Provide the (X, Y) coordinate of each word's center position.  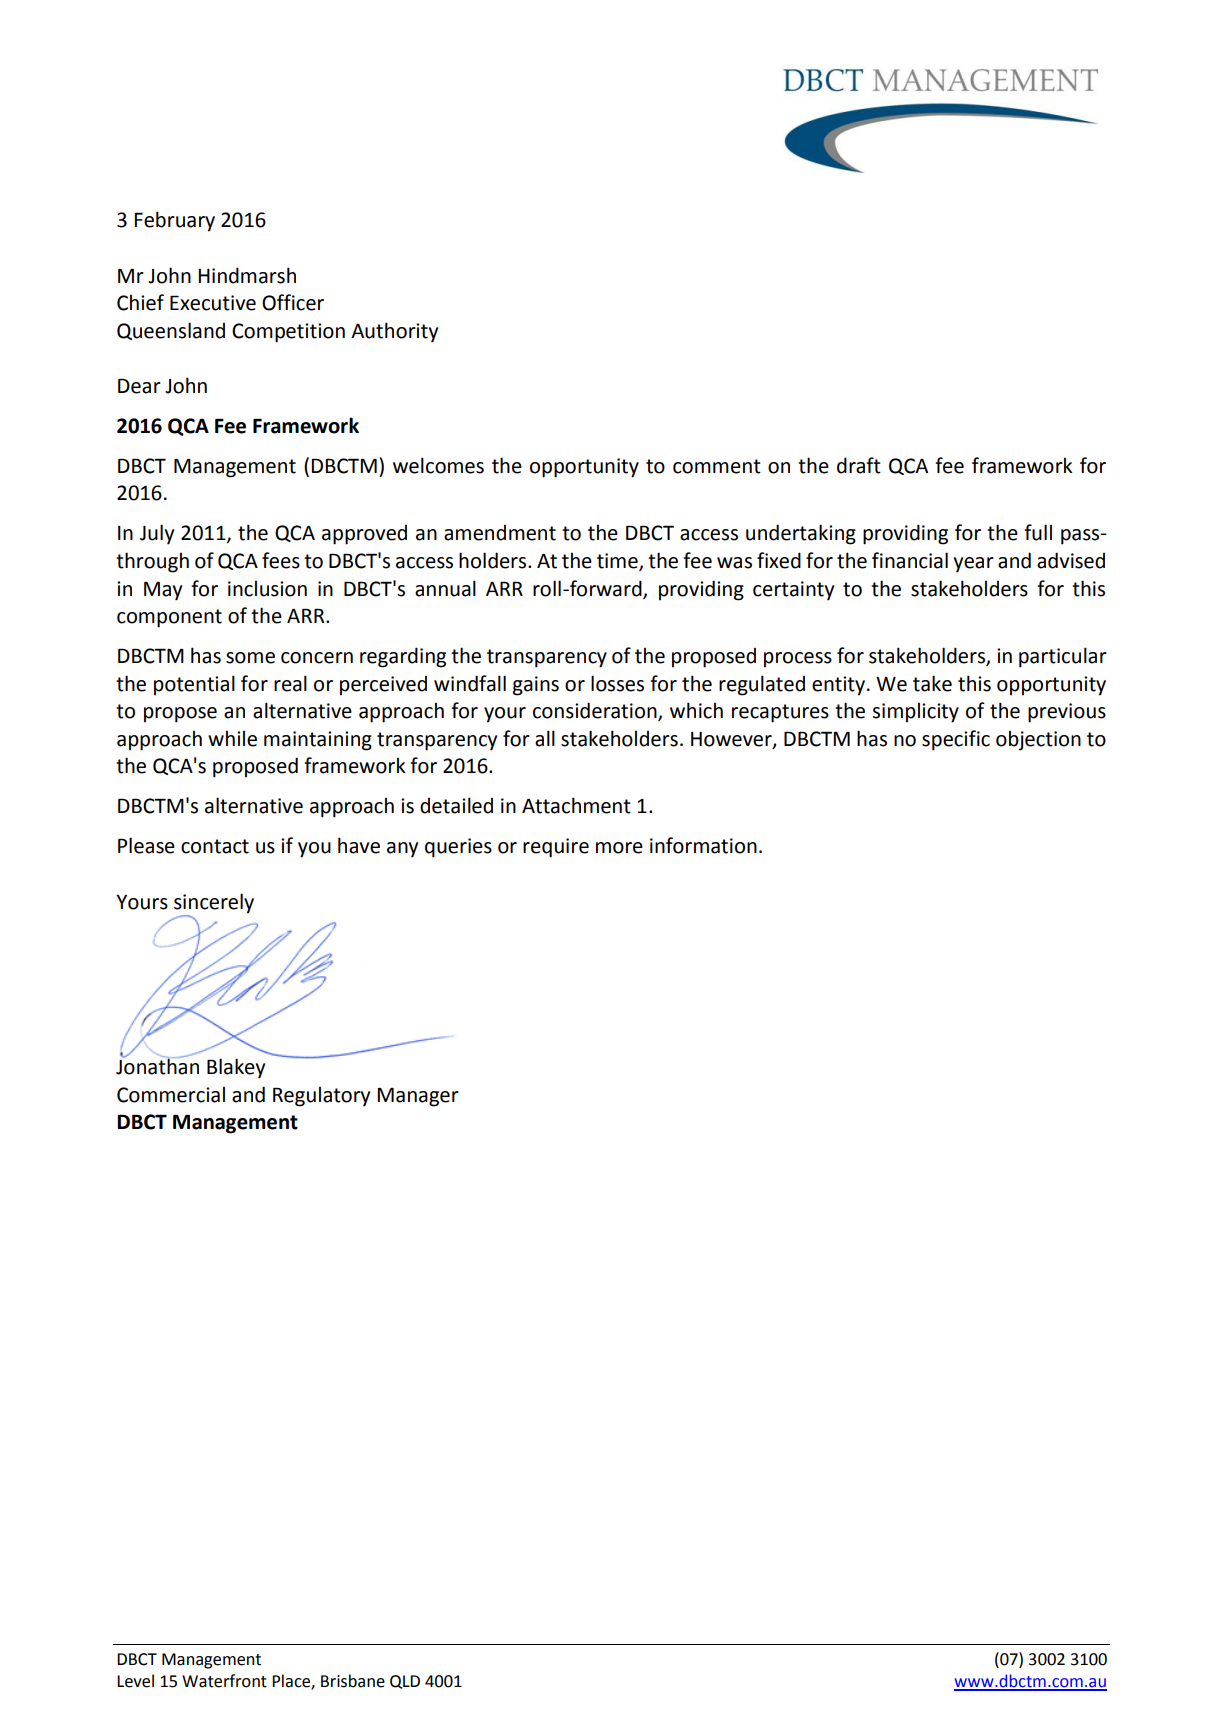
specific (956, 740)
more (619, 848)
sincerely (214, 903)
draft (859, 465)
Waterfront (224, 1681)
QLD (405, 1682)
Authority (394, 332)
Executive (213, 303)
